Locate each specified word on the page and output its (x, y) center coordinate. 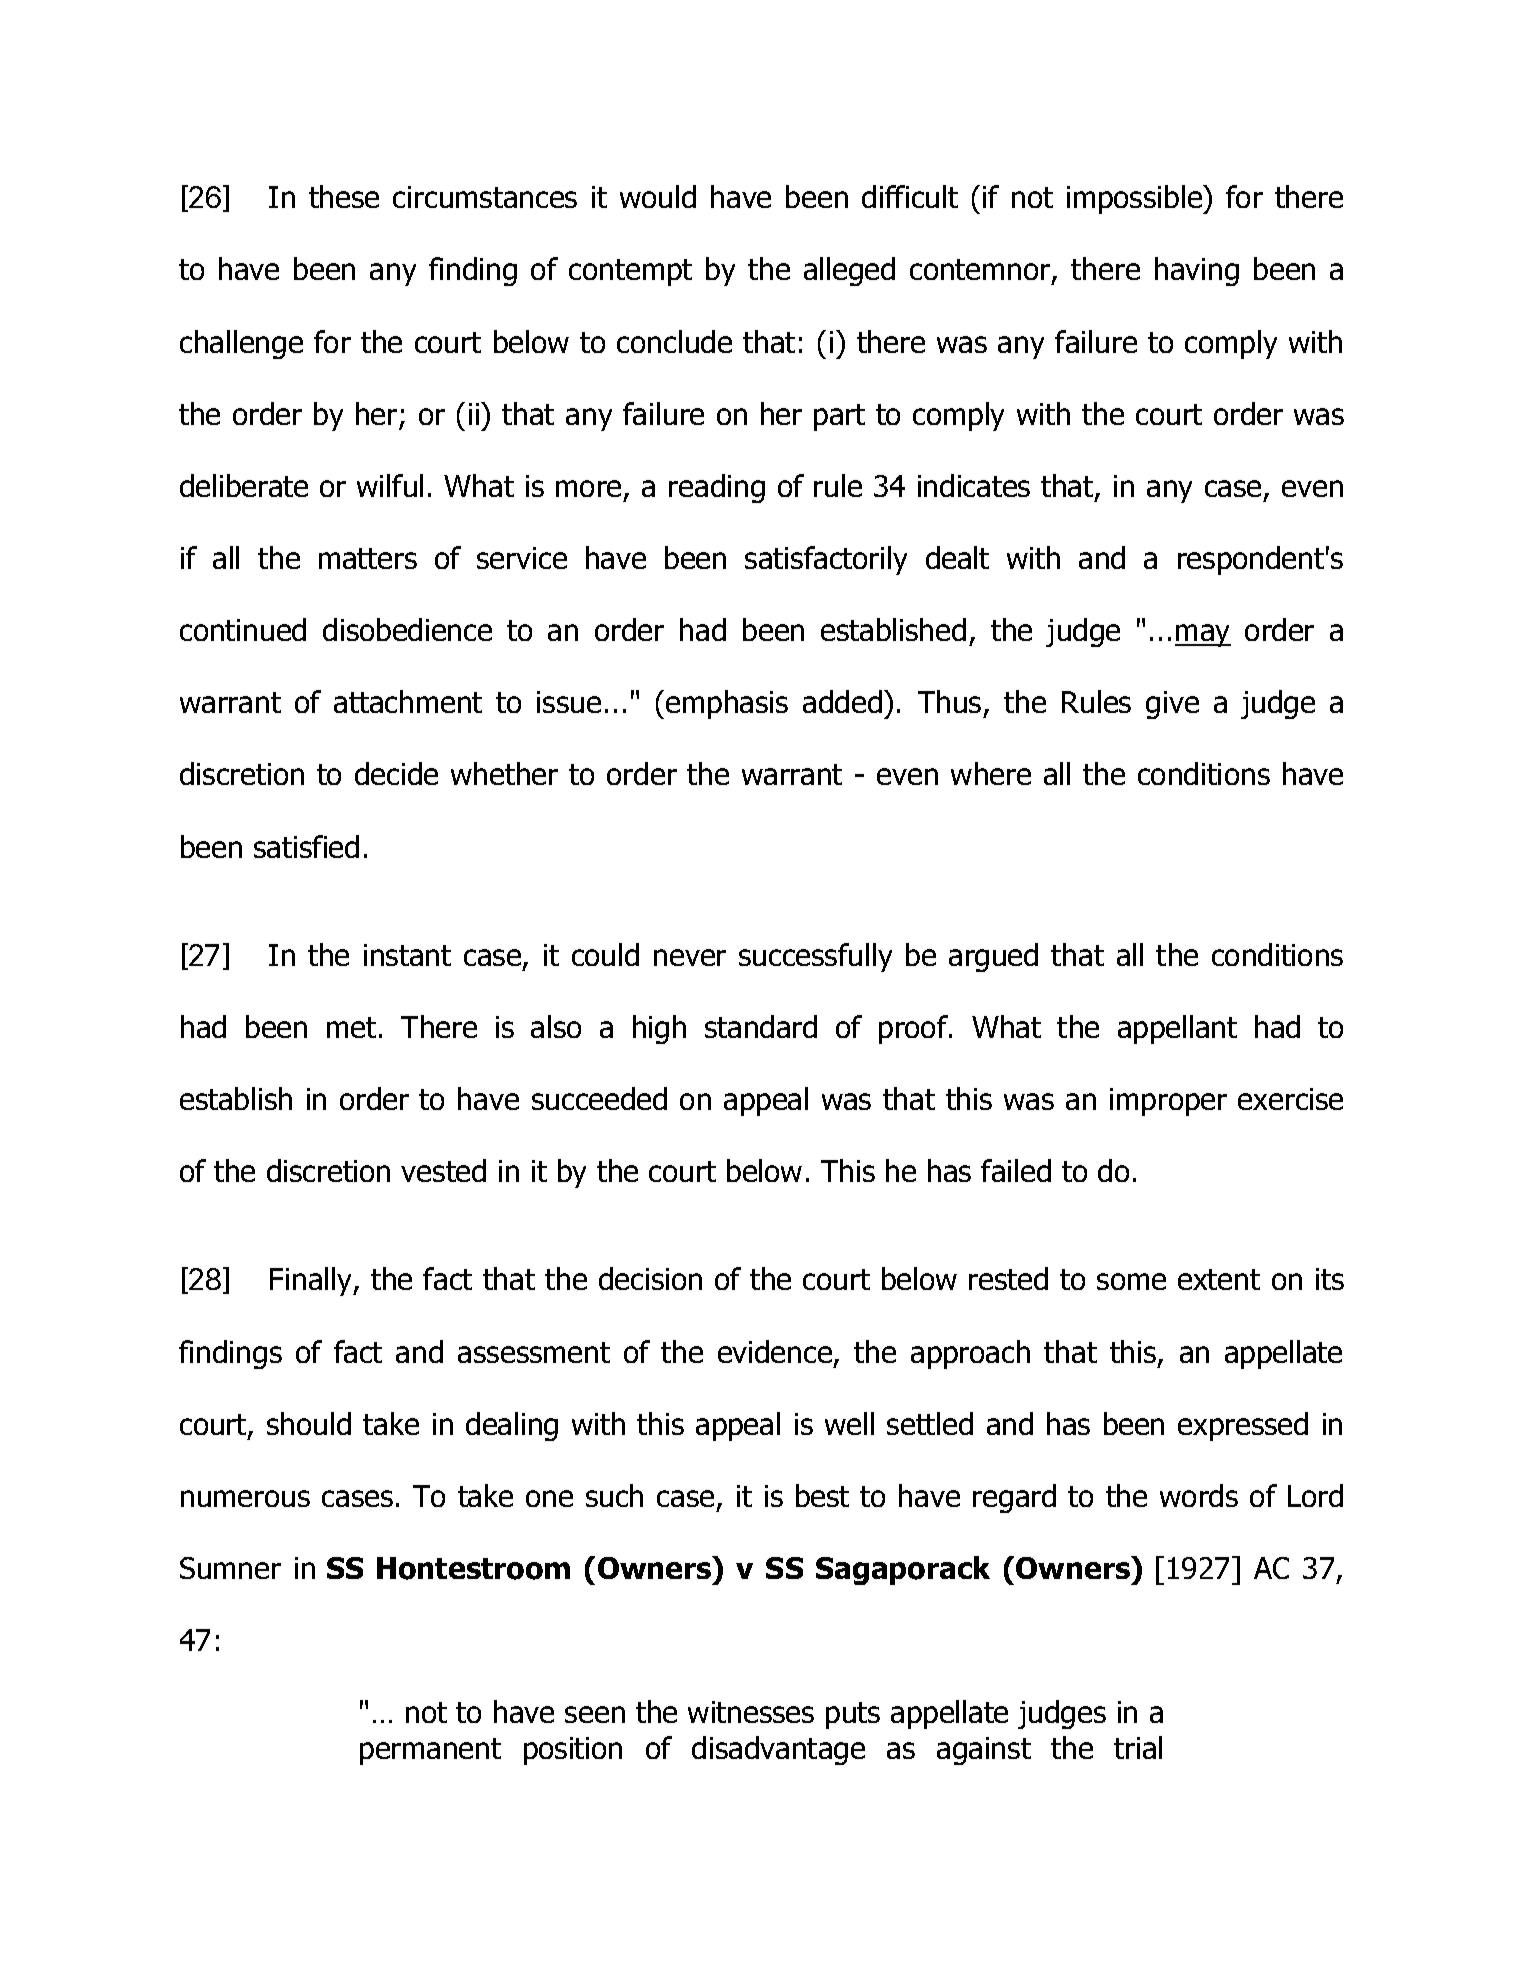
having (1197, 271)
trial (1138, 1747)
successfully (815, 957)
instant (407, 955)
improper (1168, 1102)
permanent (430, 1751)
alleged (849, 271)
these (344, 196)
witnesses (751, 1712)
